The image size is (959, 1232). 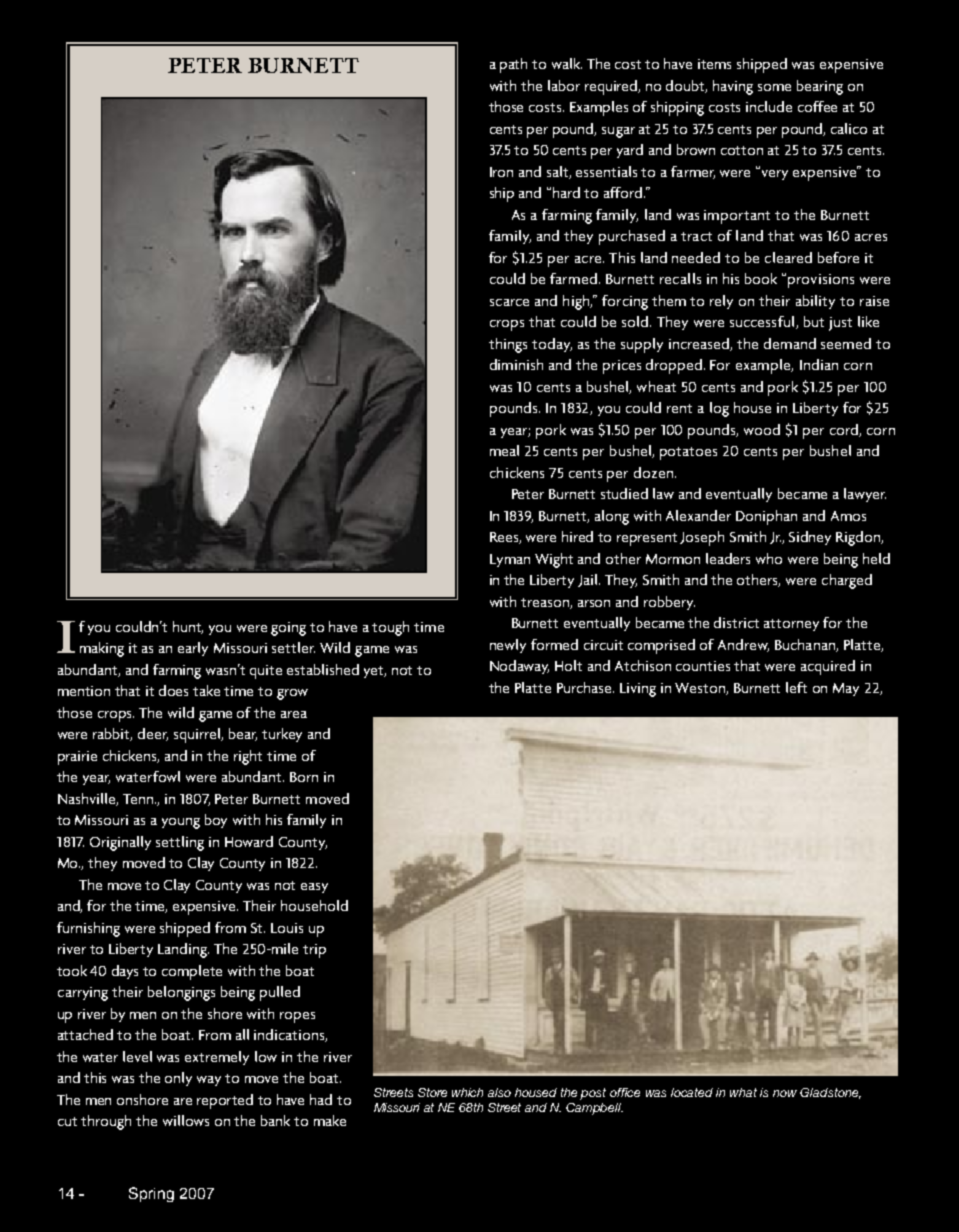 I want to click on Spring, so click(x=151, y=1194).
